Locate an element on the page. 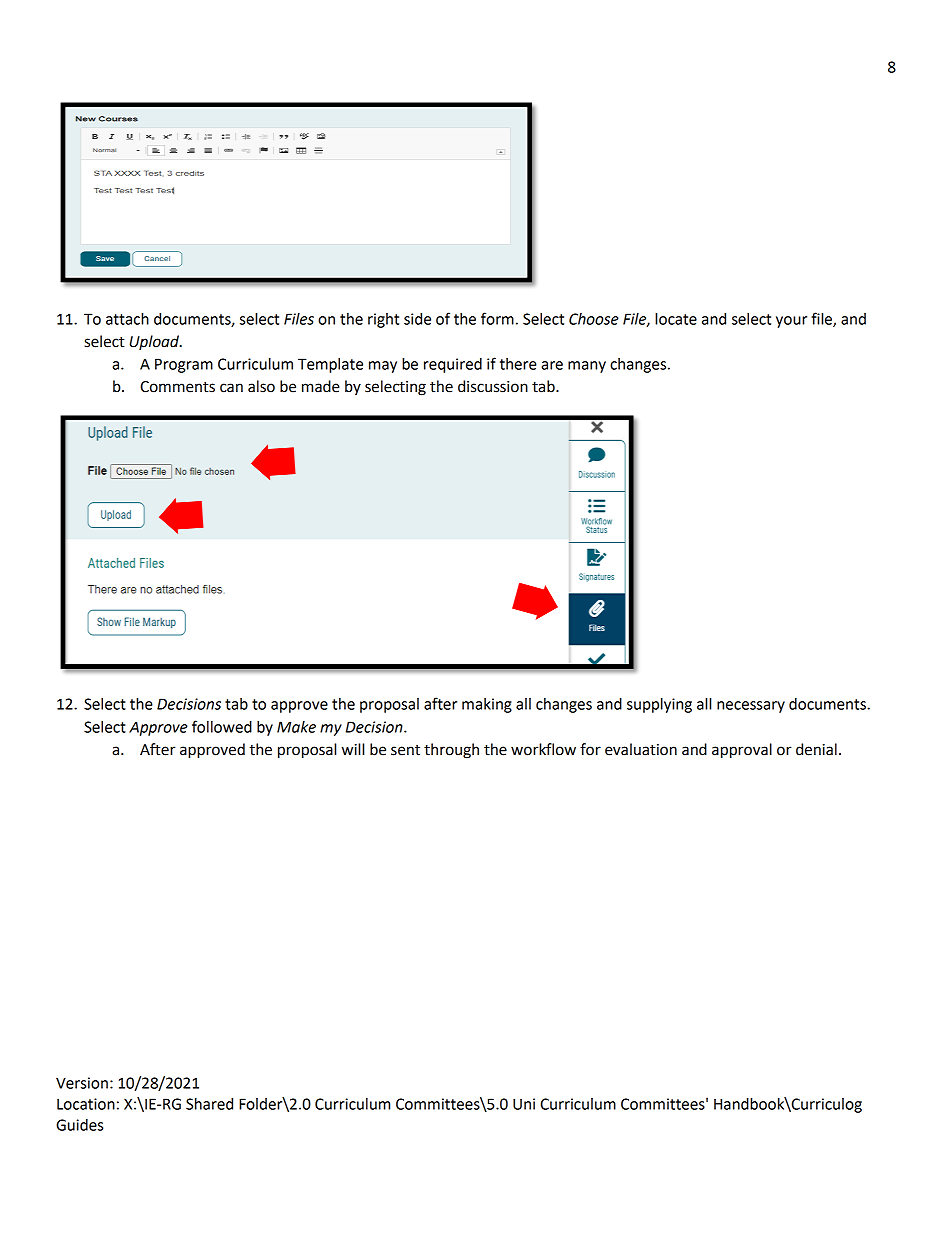 This document has height=1233, width=952. evaluation is located at coordinates (641, 749).
